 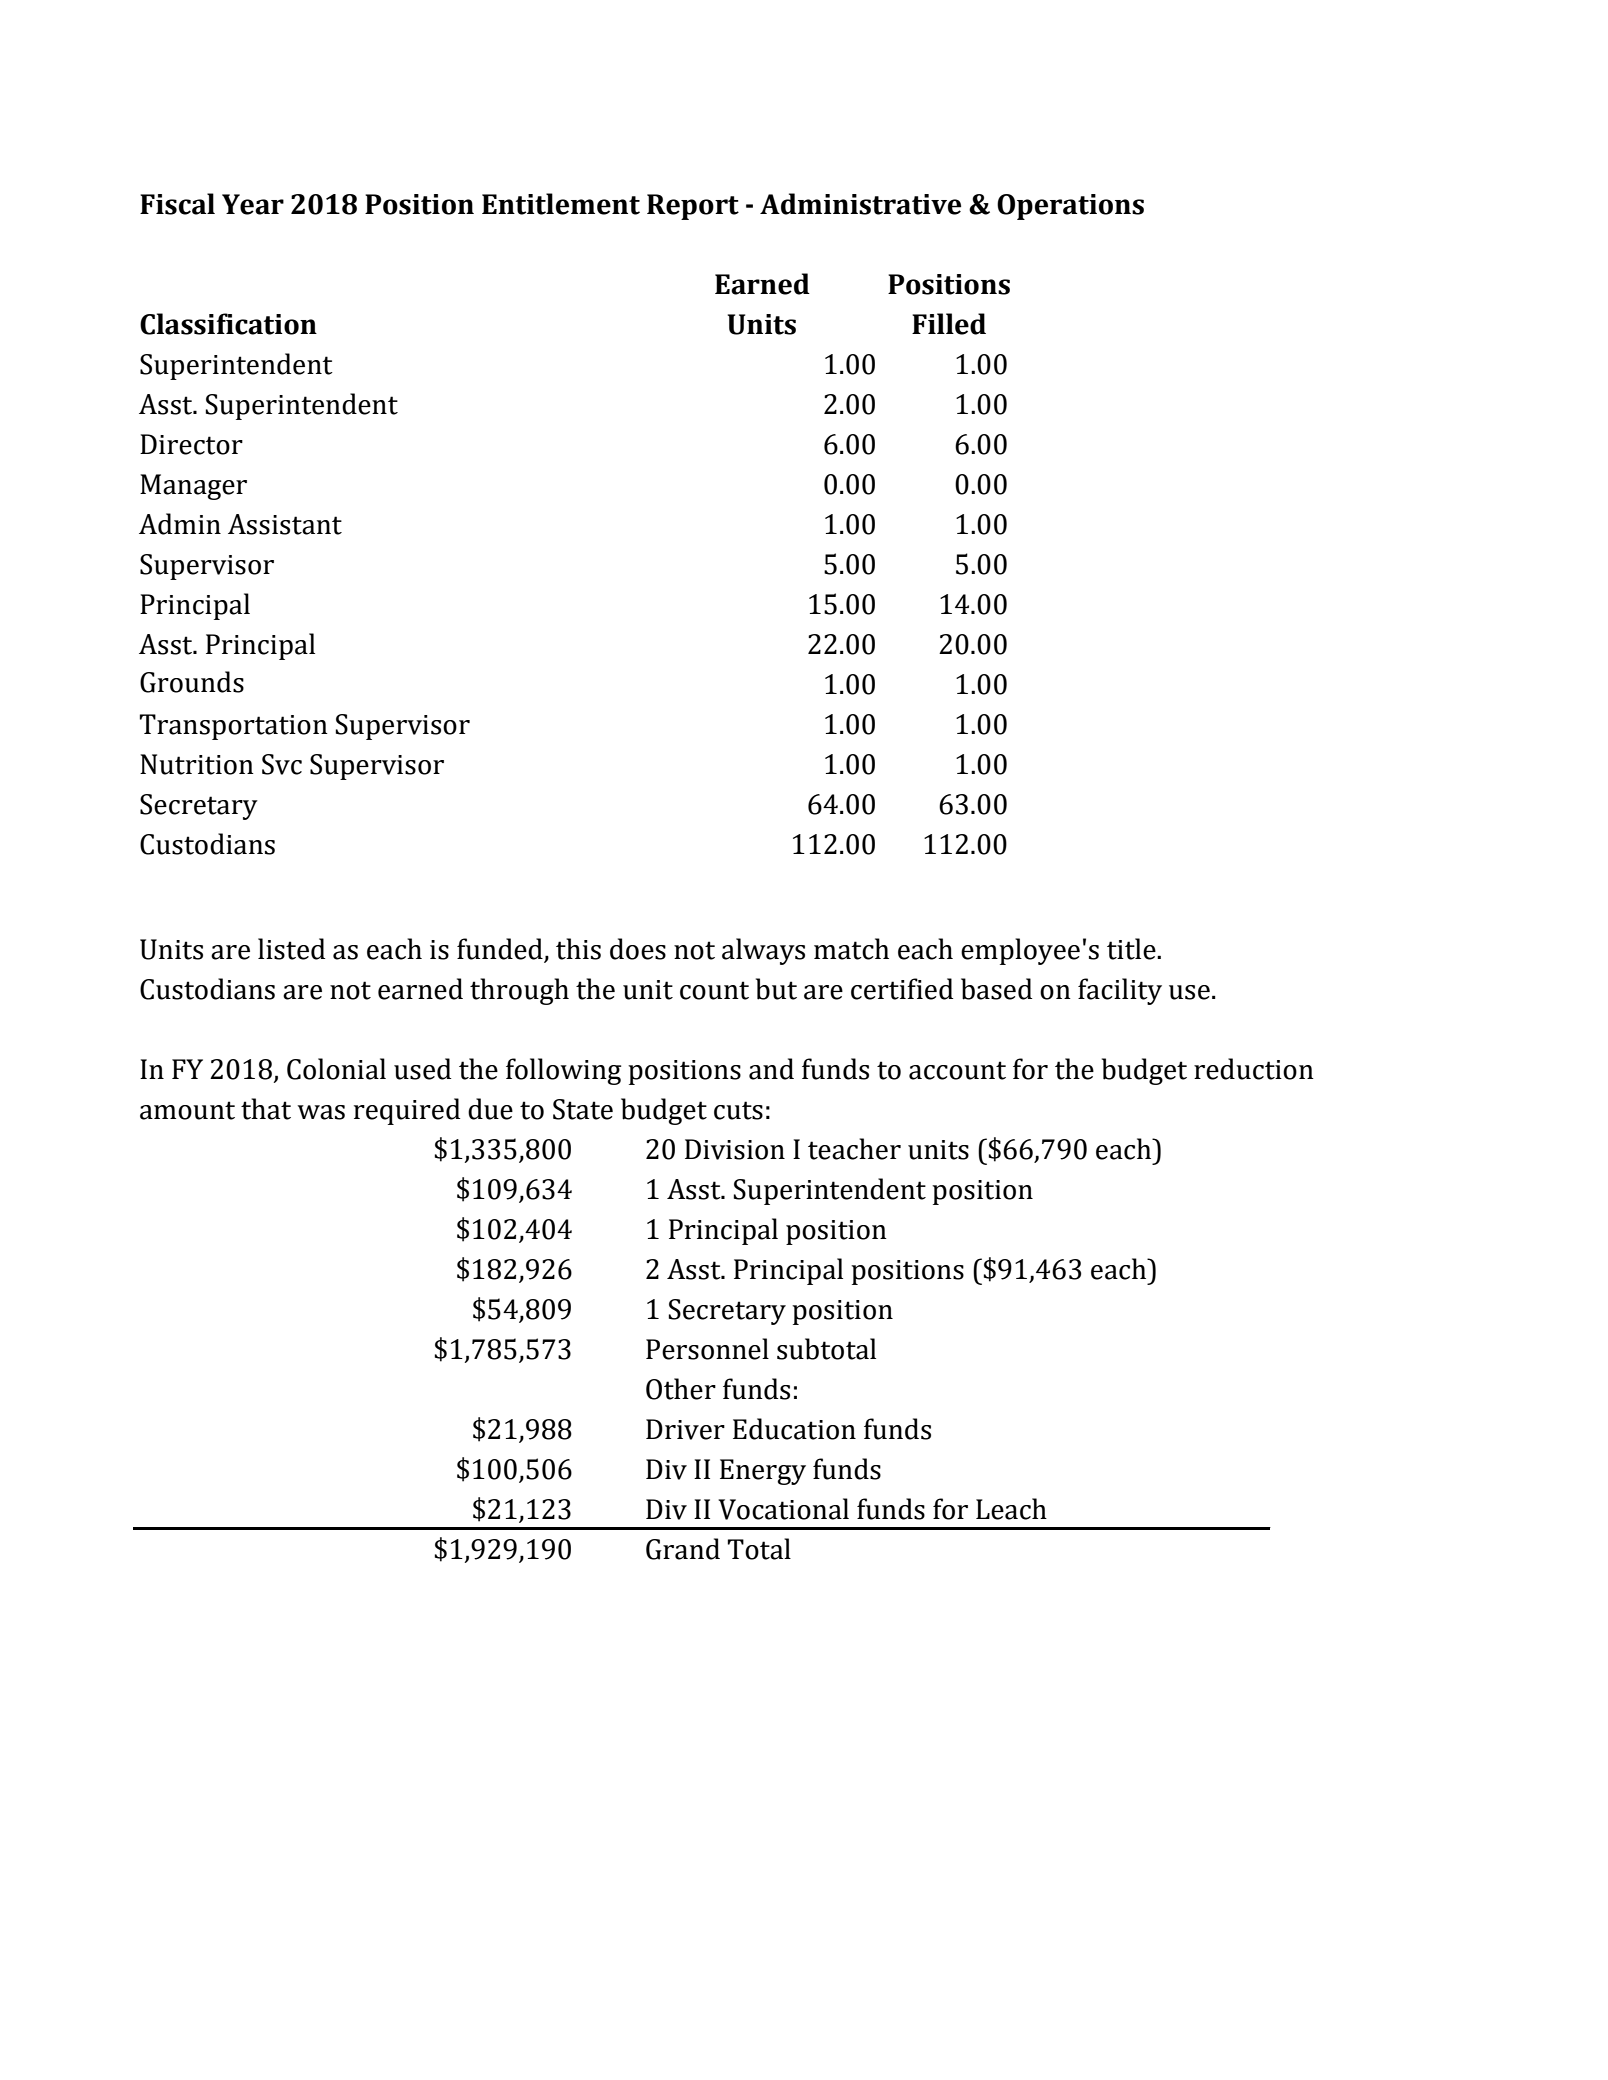 What do you see at coordinates (1254, 1069) in the document?
I see `reduction` at bounding box center [1254, 1069].
